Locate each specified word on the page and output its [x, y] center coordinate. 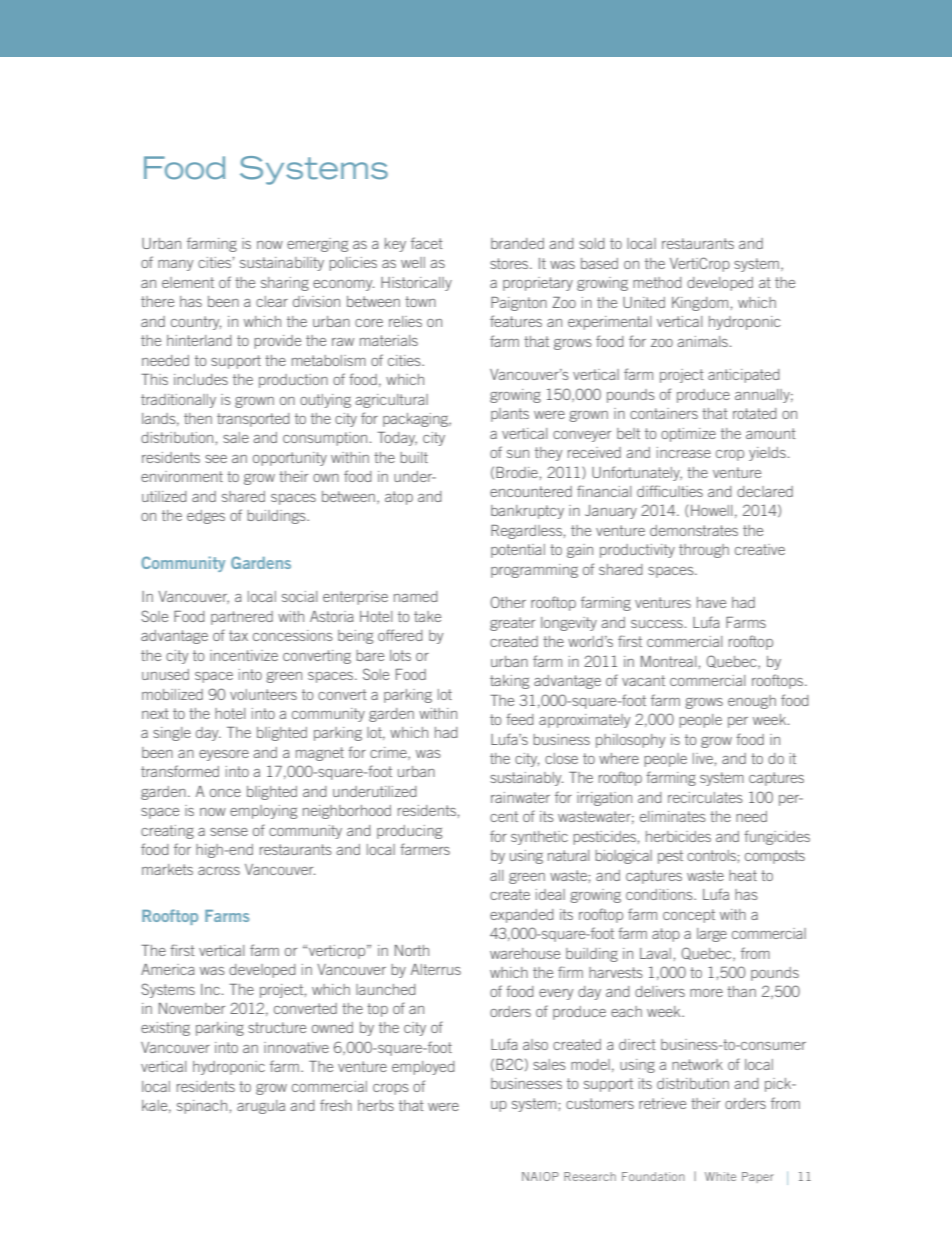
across [219, 871]
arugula [261, 1107]
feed [520, 719]
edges [206, 517]
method [657, 282]
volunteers [263, 694]
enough [752, 702]
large [712, 935]
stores [510, 263]
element [188, 282]
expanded [522, 916]
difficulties [670, 491]
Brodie [517, 472]
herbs [376, 1105]
